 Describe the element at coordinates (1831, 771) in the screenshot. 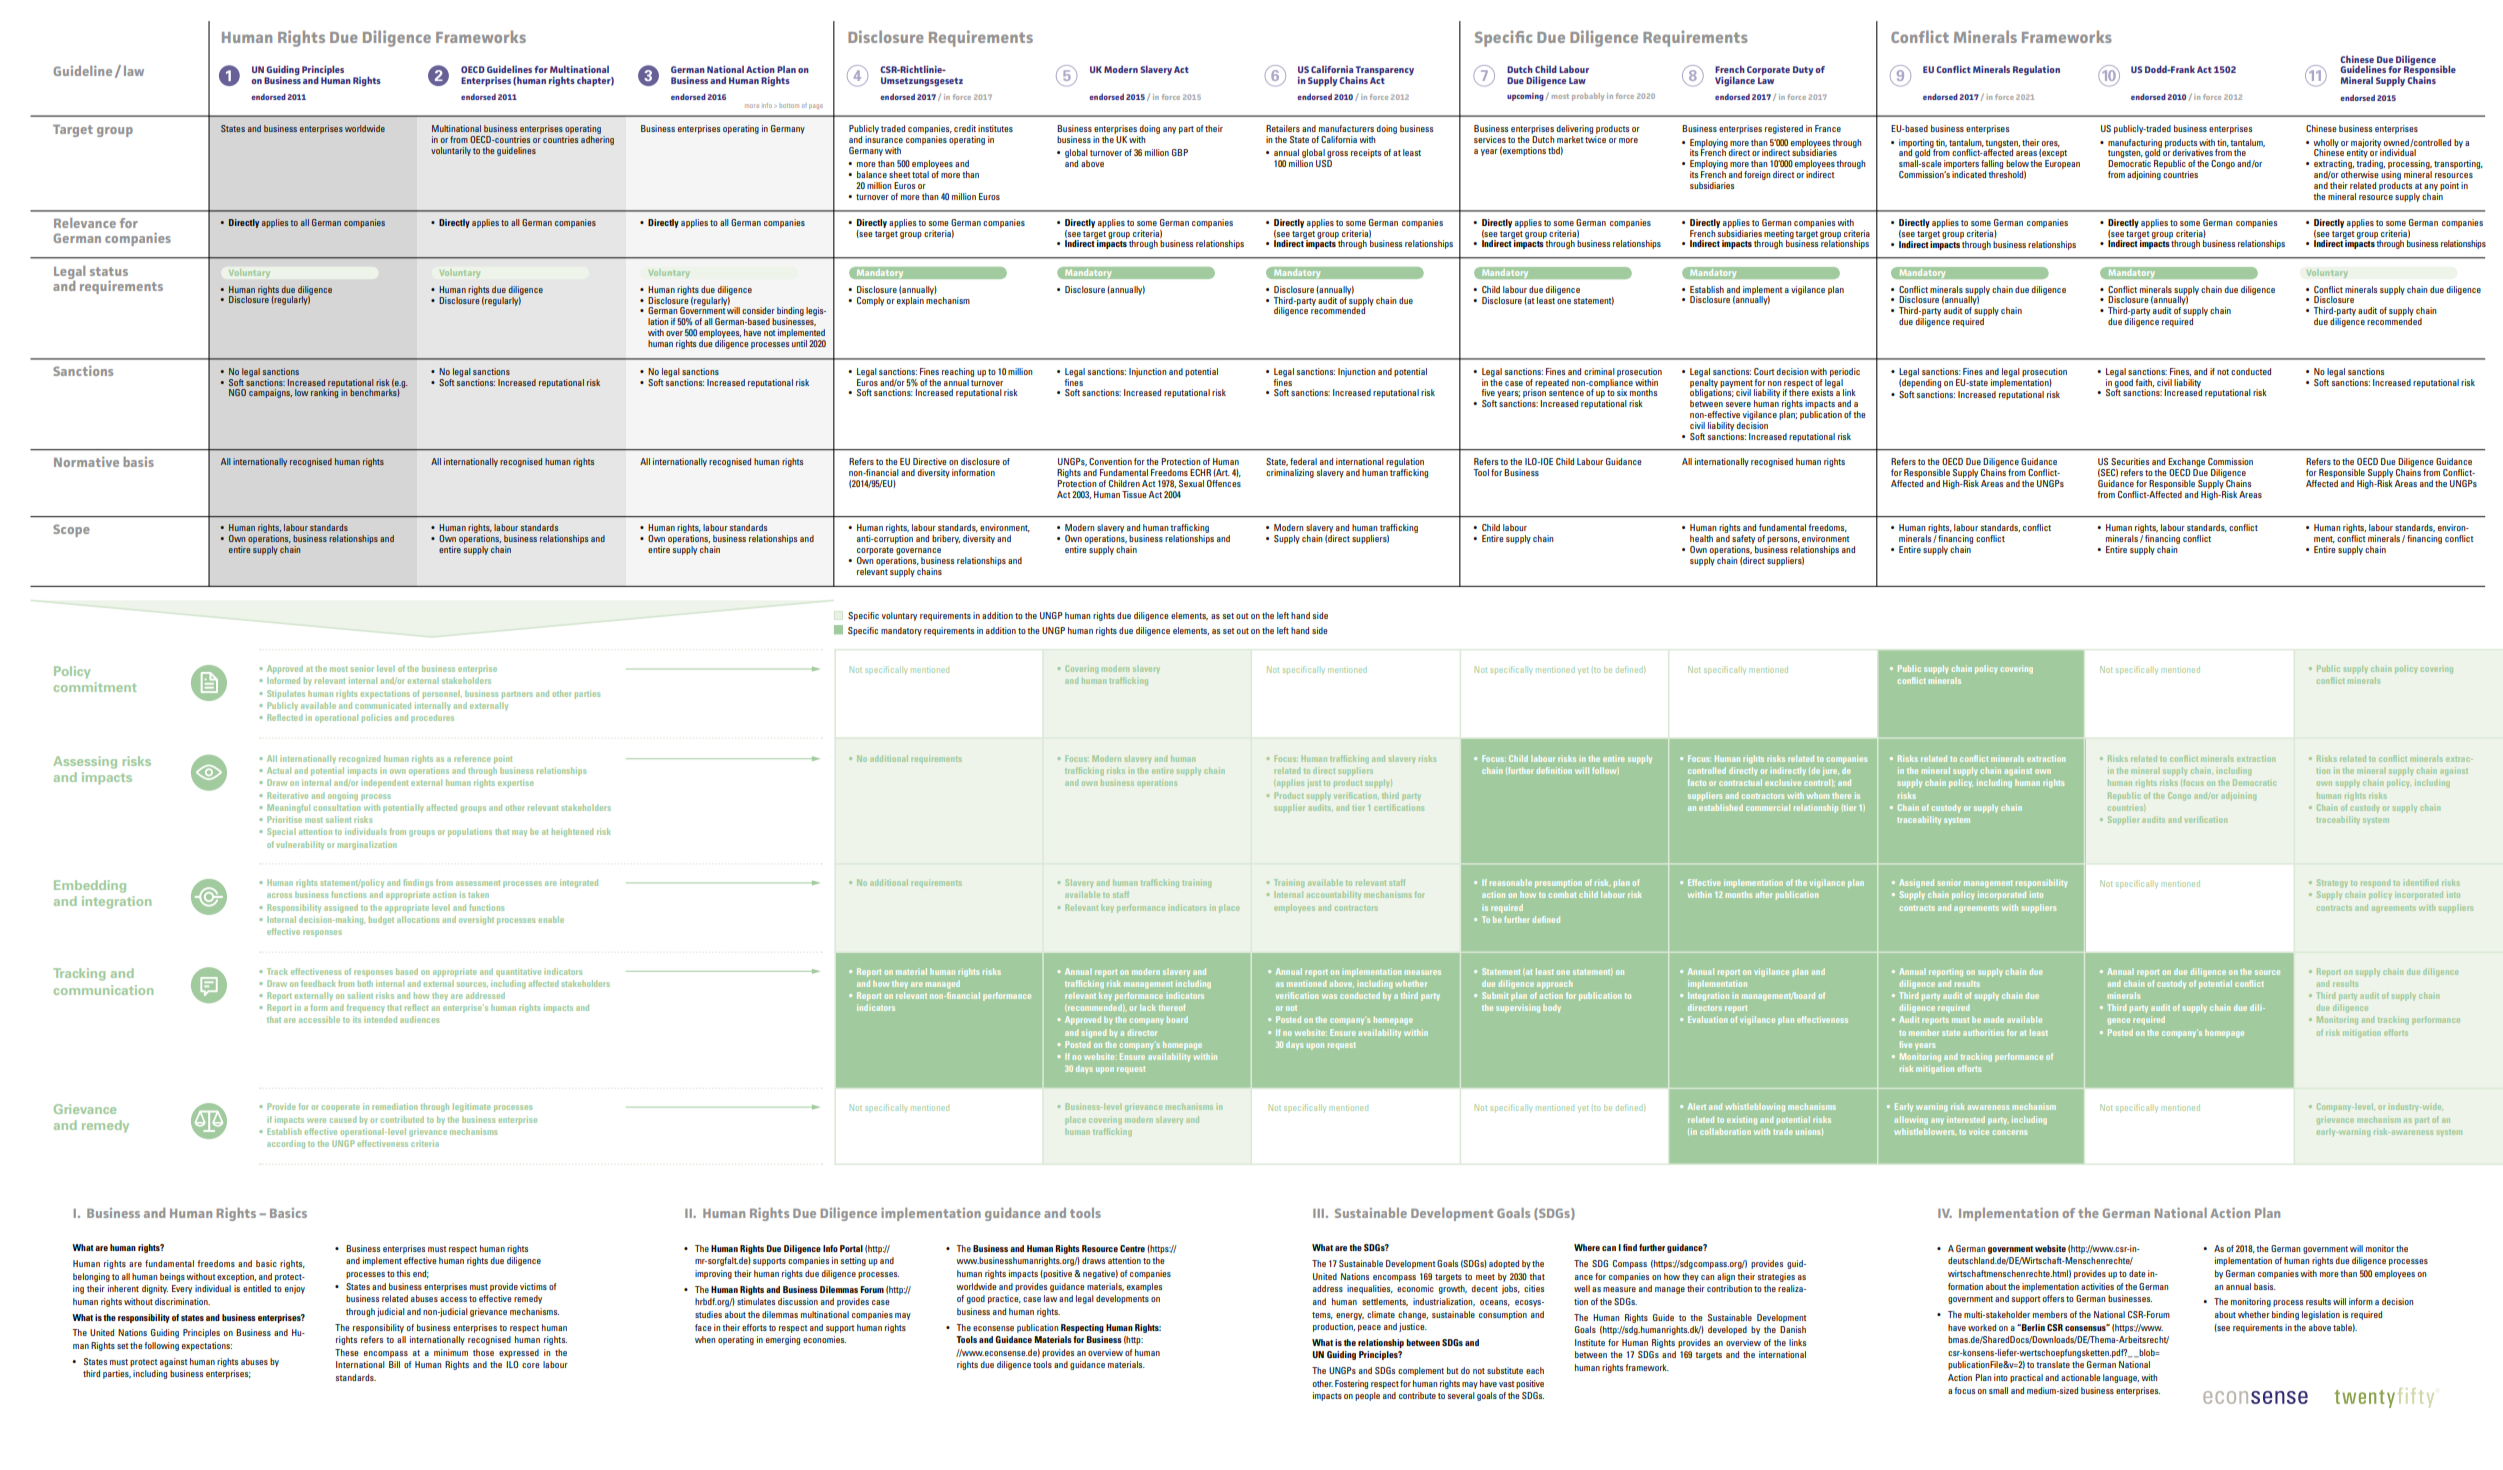

I see `jure` at that location.
